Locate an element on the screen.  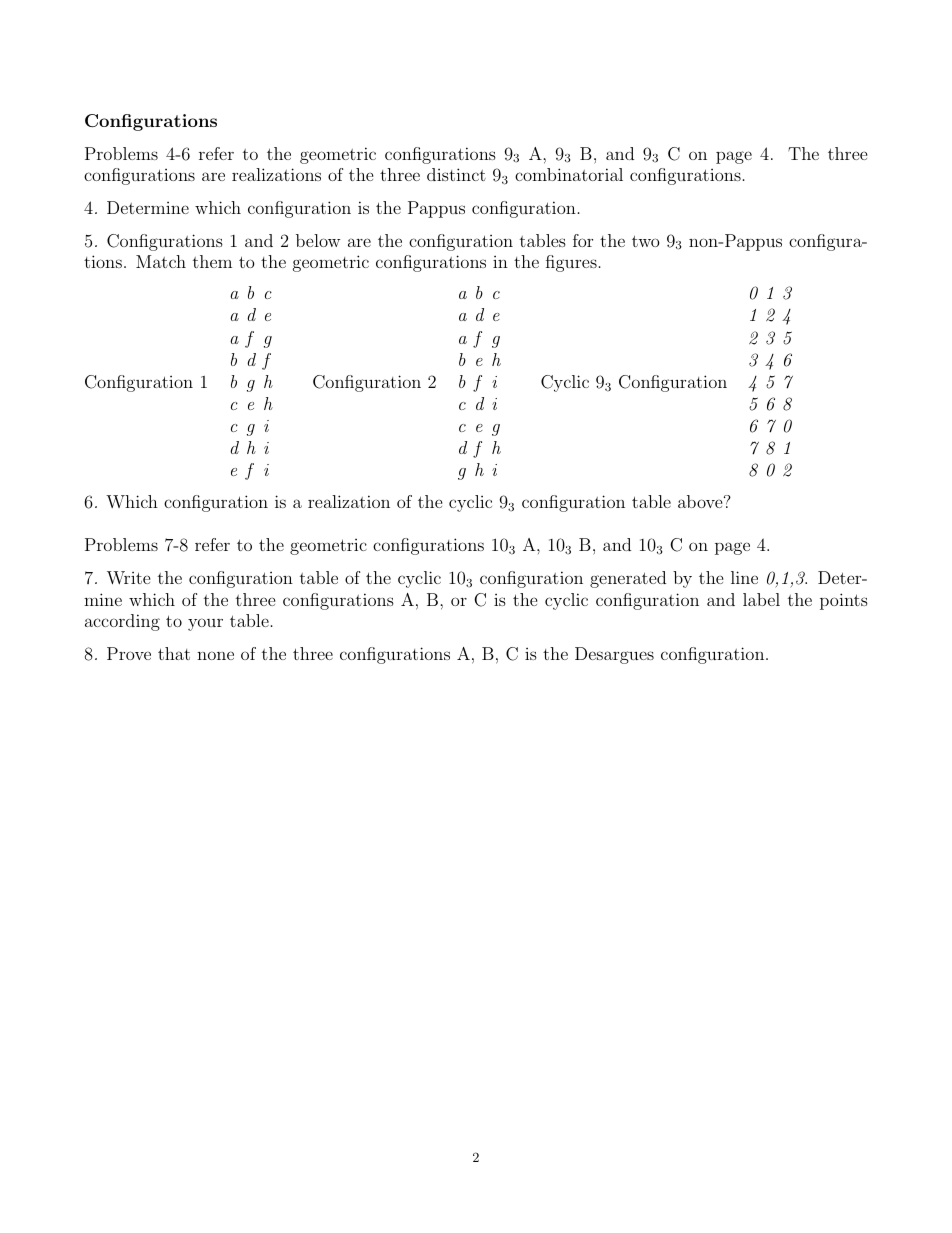
combinatorial is located at coordinates (569, 174).
